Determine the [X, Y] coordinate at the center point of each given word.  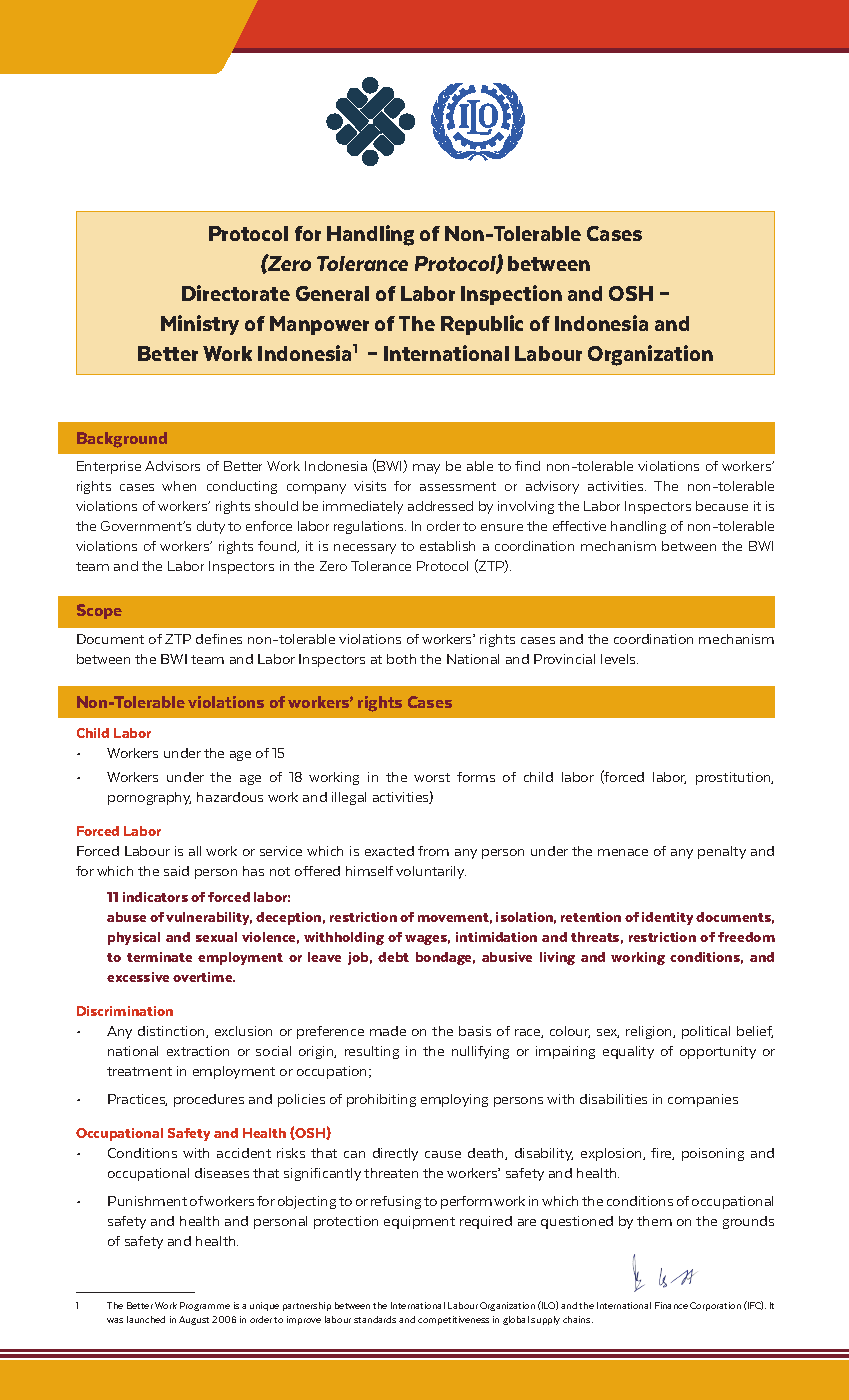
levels [619, 659]
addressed [440, 506]
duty [211, 527]
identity [667, 918]
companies [703, 1100]
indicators [155, 897]
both [401, 659]
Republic [482, 325]
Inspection [511, 295]
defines [219, 639]
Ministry [200, 325]
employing [454, 1100]
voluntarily [431, 872]
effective [579, 526]
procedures [209, 1100]
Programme [205, 1306]
